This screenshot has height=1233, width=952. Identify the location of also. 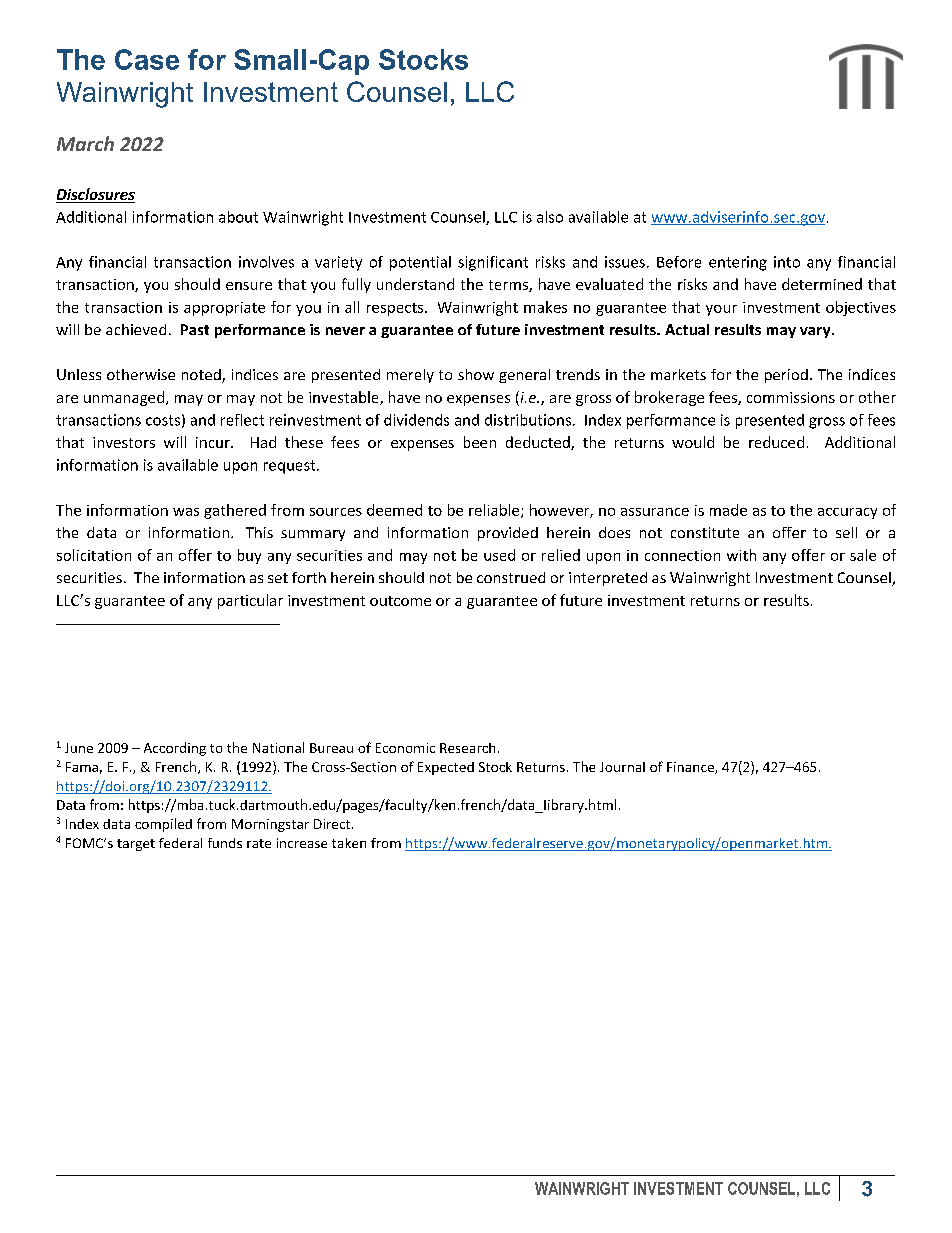
(550, 217).
